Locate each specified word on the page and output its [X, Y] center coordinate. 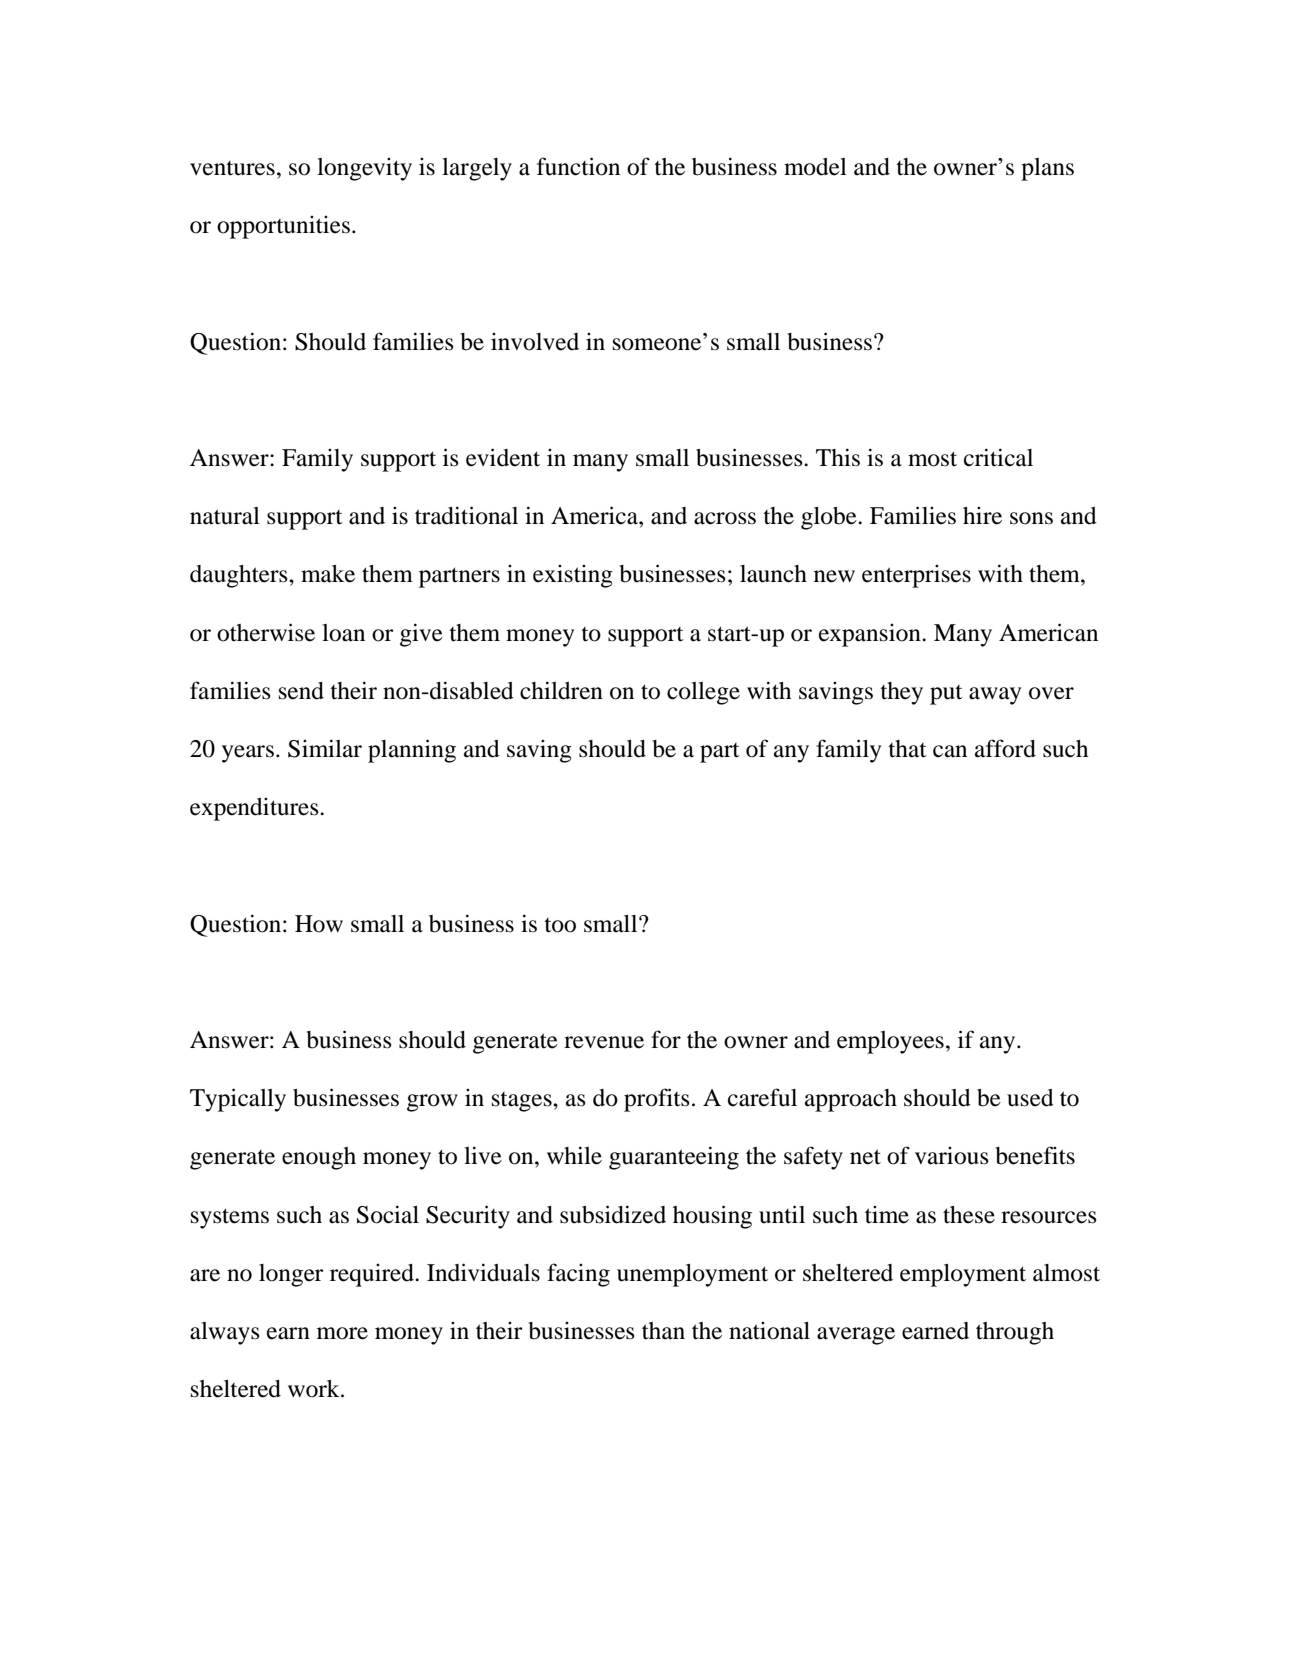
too [560, 925]
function [578, 166]
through [1015, 1333]
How [319, 924]
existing [573, 576]
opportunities [283, 227]
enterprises [916, 576]
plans [1047, 169]
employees [890, 1042]
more [342, 1333]
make [328, 574]
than [663, 1331]
